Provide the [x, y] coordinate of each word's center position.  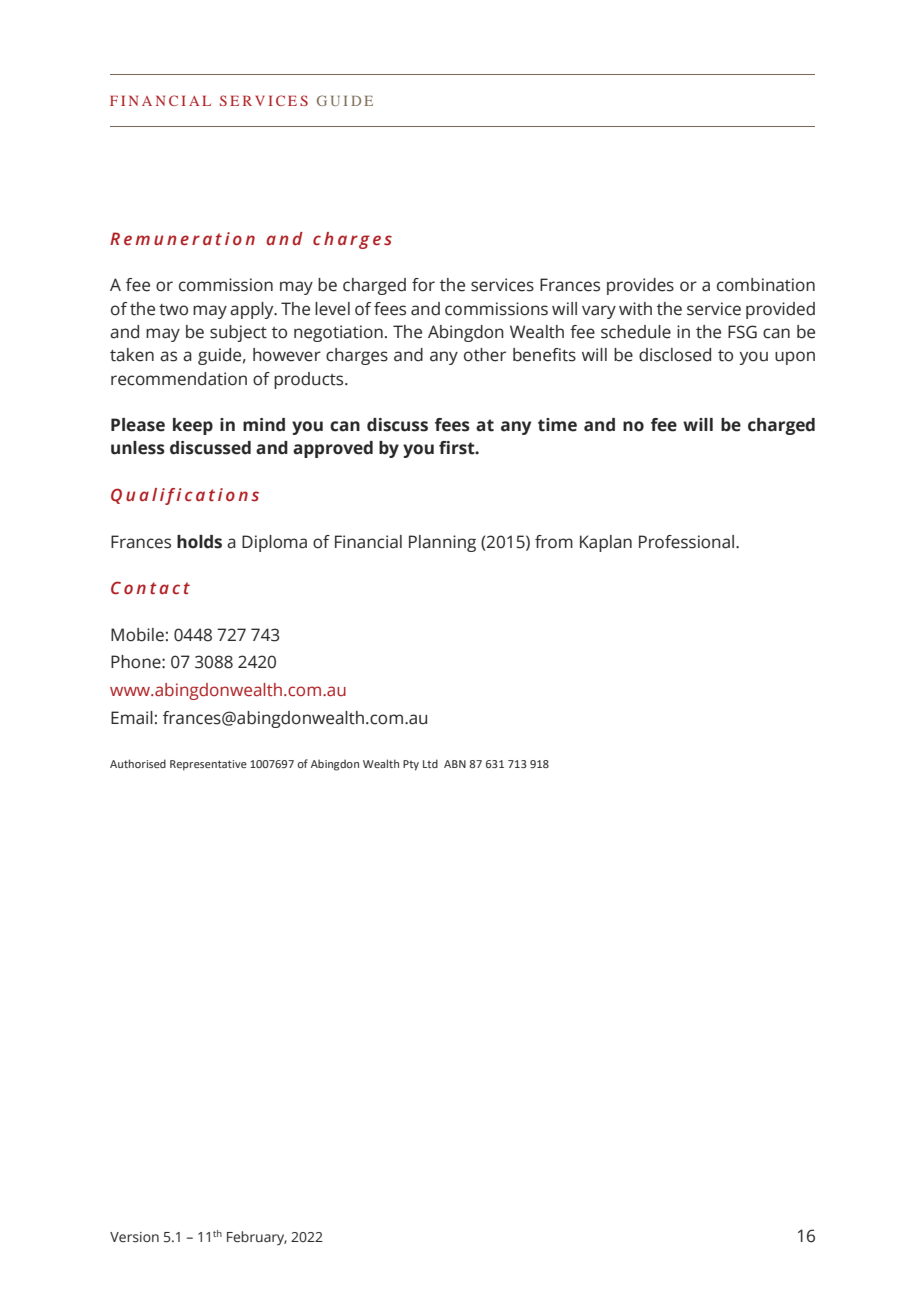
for [423, 285]
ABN [455, 764]
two [173, 310]
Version [134, 1237]
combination [766, 285]
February [257, 1238]
